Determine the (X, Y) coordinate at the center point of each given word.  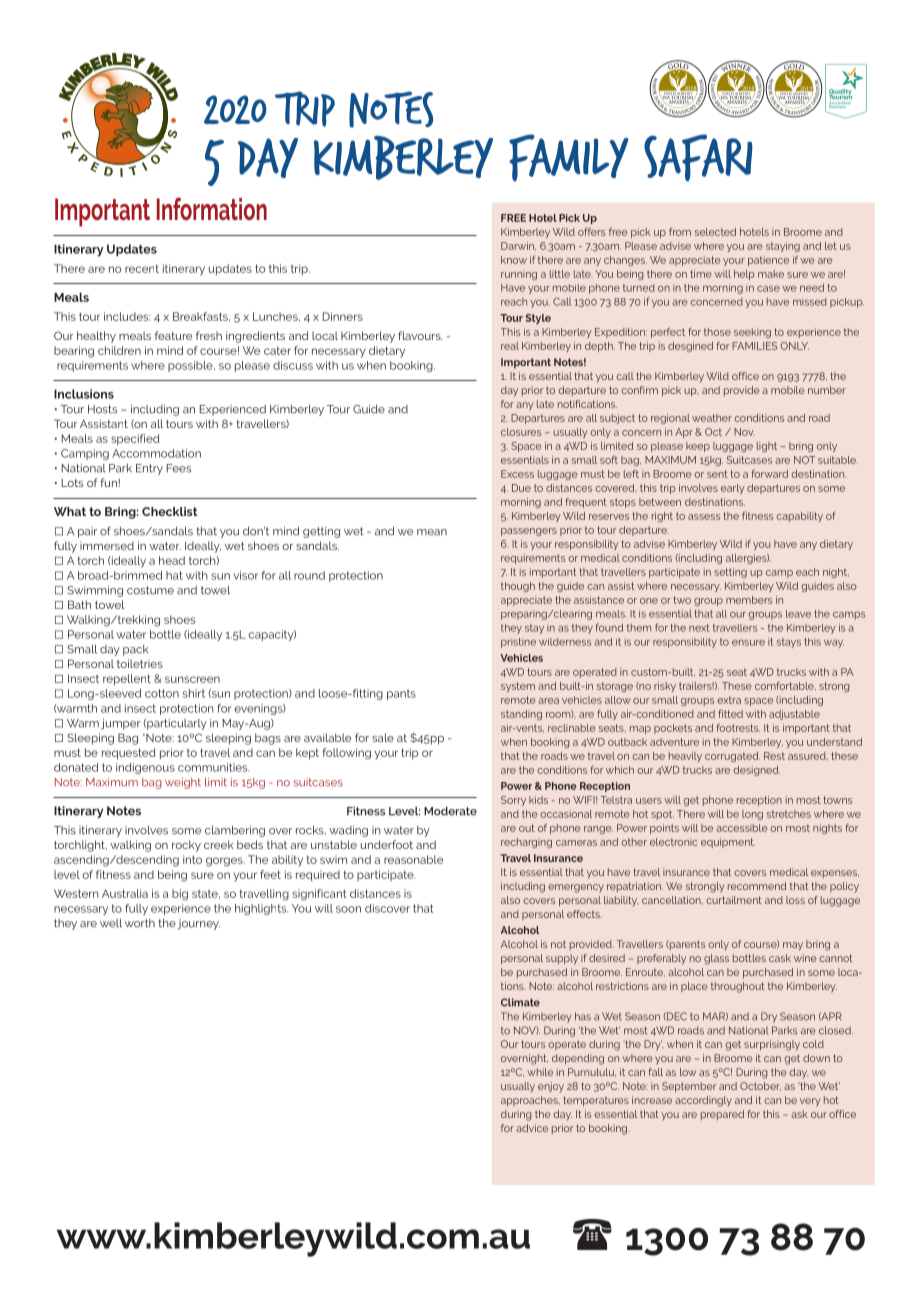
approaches (530, 1101)
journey (198, 924)
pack (135, 650)
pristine (518, 643)
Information (212, 208)
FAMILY (569, 158)
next (699, 628)
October (760, 1086)
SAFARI (698, 158)
